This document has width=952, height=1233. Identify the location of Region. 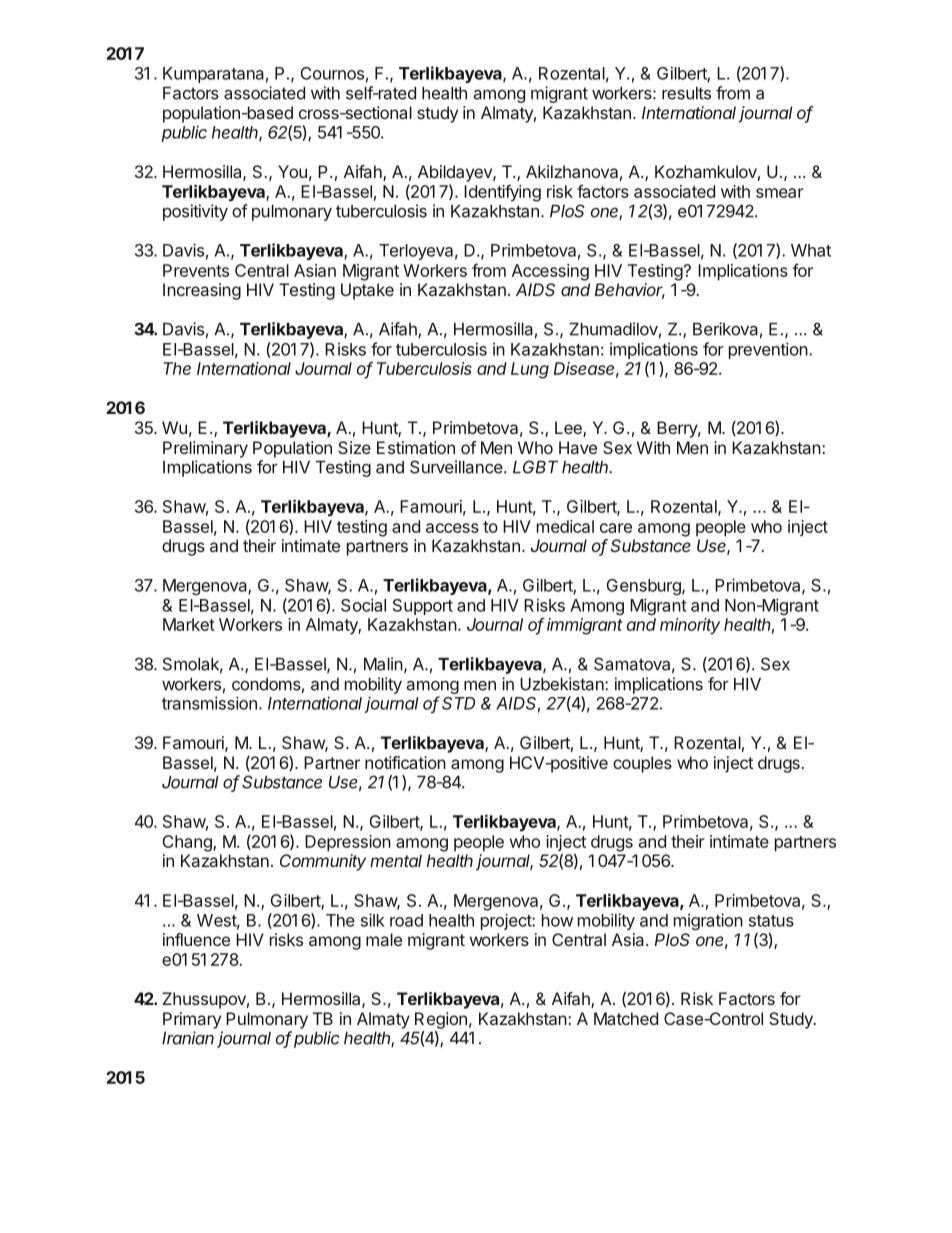
(441, 1020).
